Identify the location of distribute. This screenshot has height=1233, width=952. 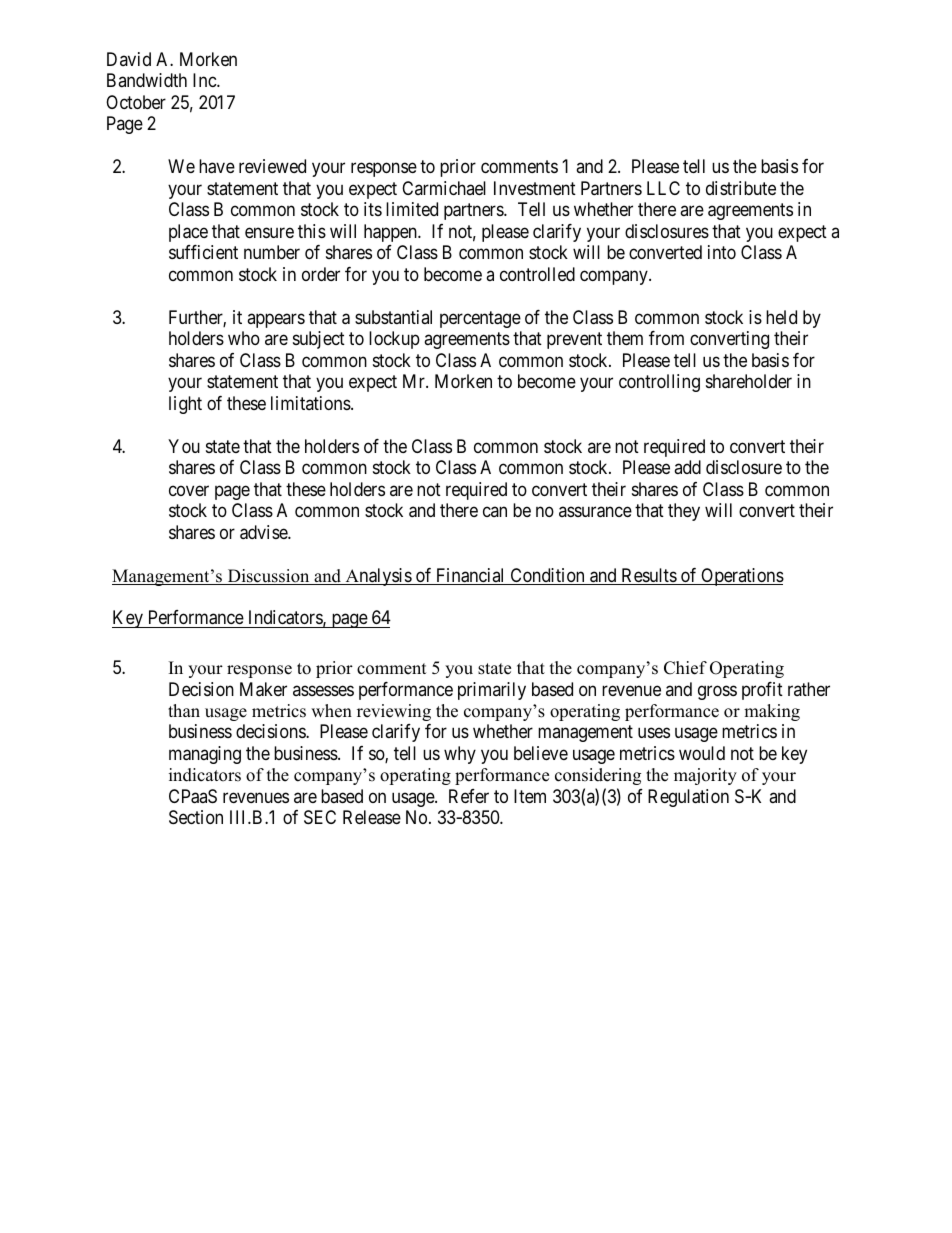
(741, 188).
